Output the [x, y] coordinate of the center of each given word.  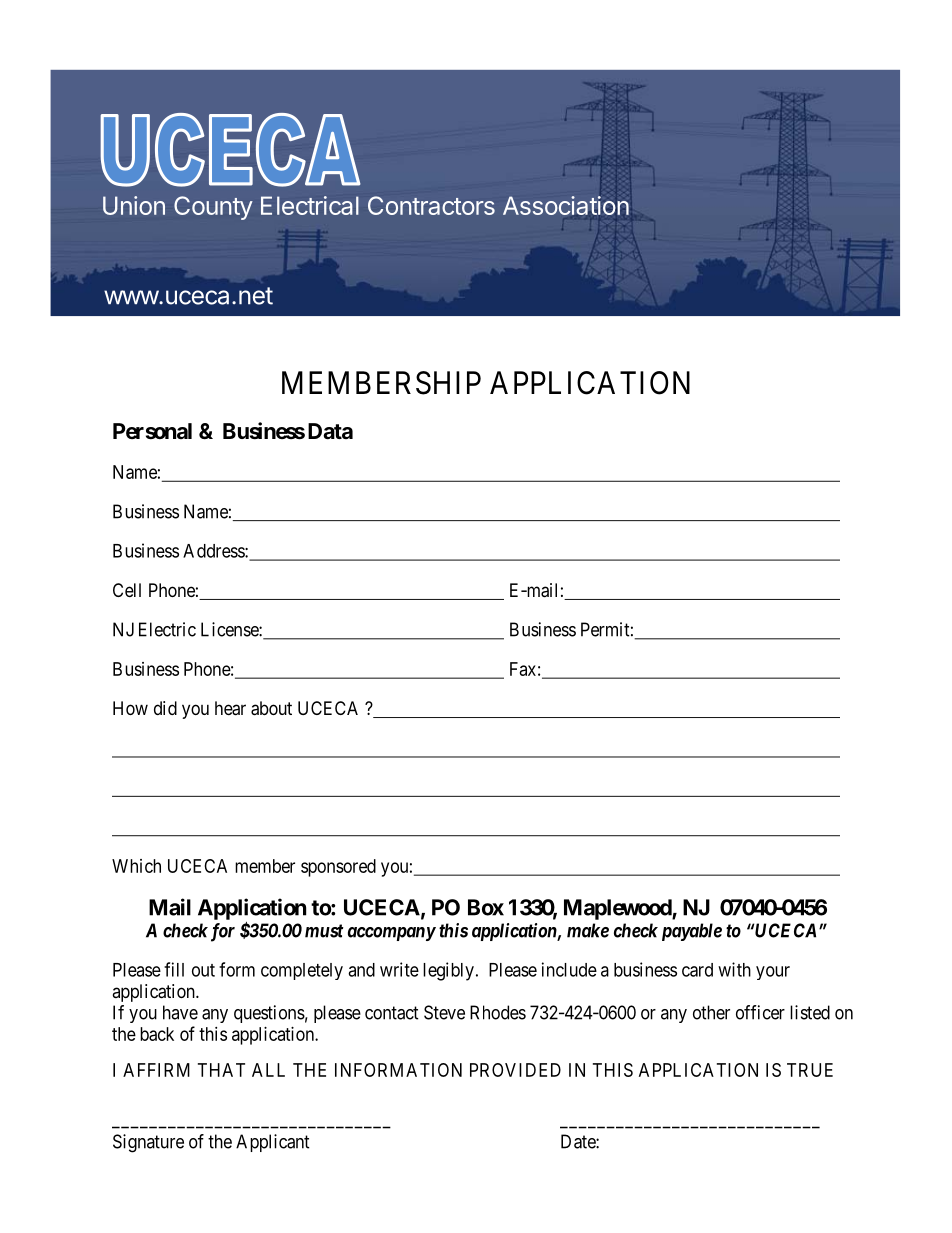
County [213, 208]
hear [230, 708]
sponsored [338, 868]
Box [486, 907]
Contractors [431, 205]
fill [174, 969]
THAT [221, 1070]
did [165, 708]
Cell [127, 590]
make [588, 930]
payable [692, 932]
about [271, 708]
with [734, 969]
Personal [152, 431]
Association [566, 206]
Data [330, 431]
